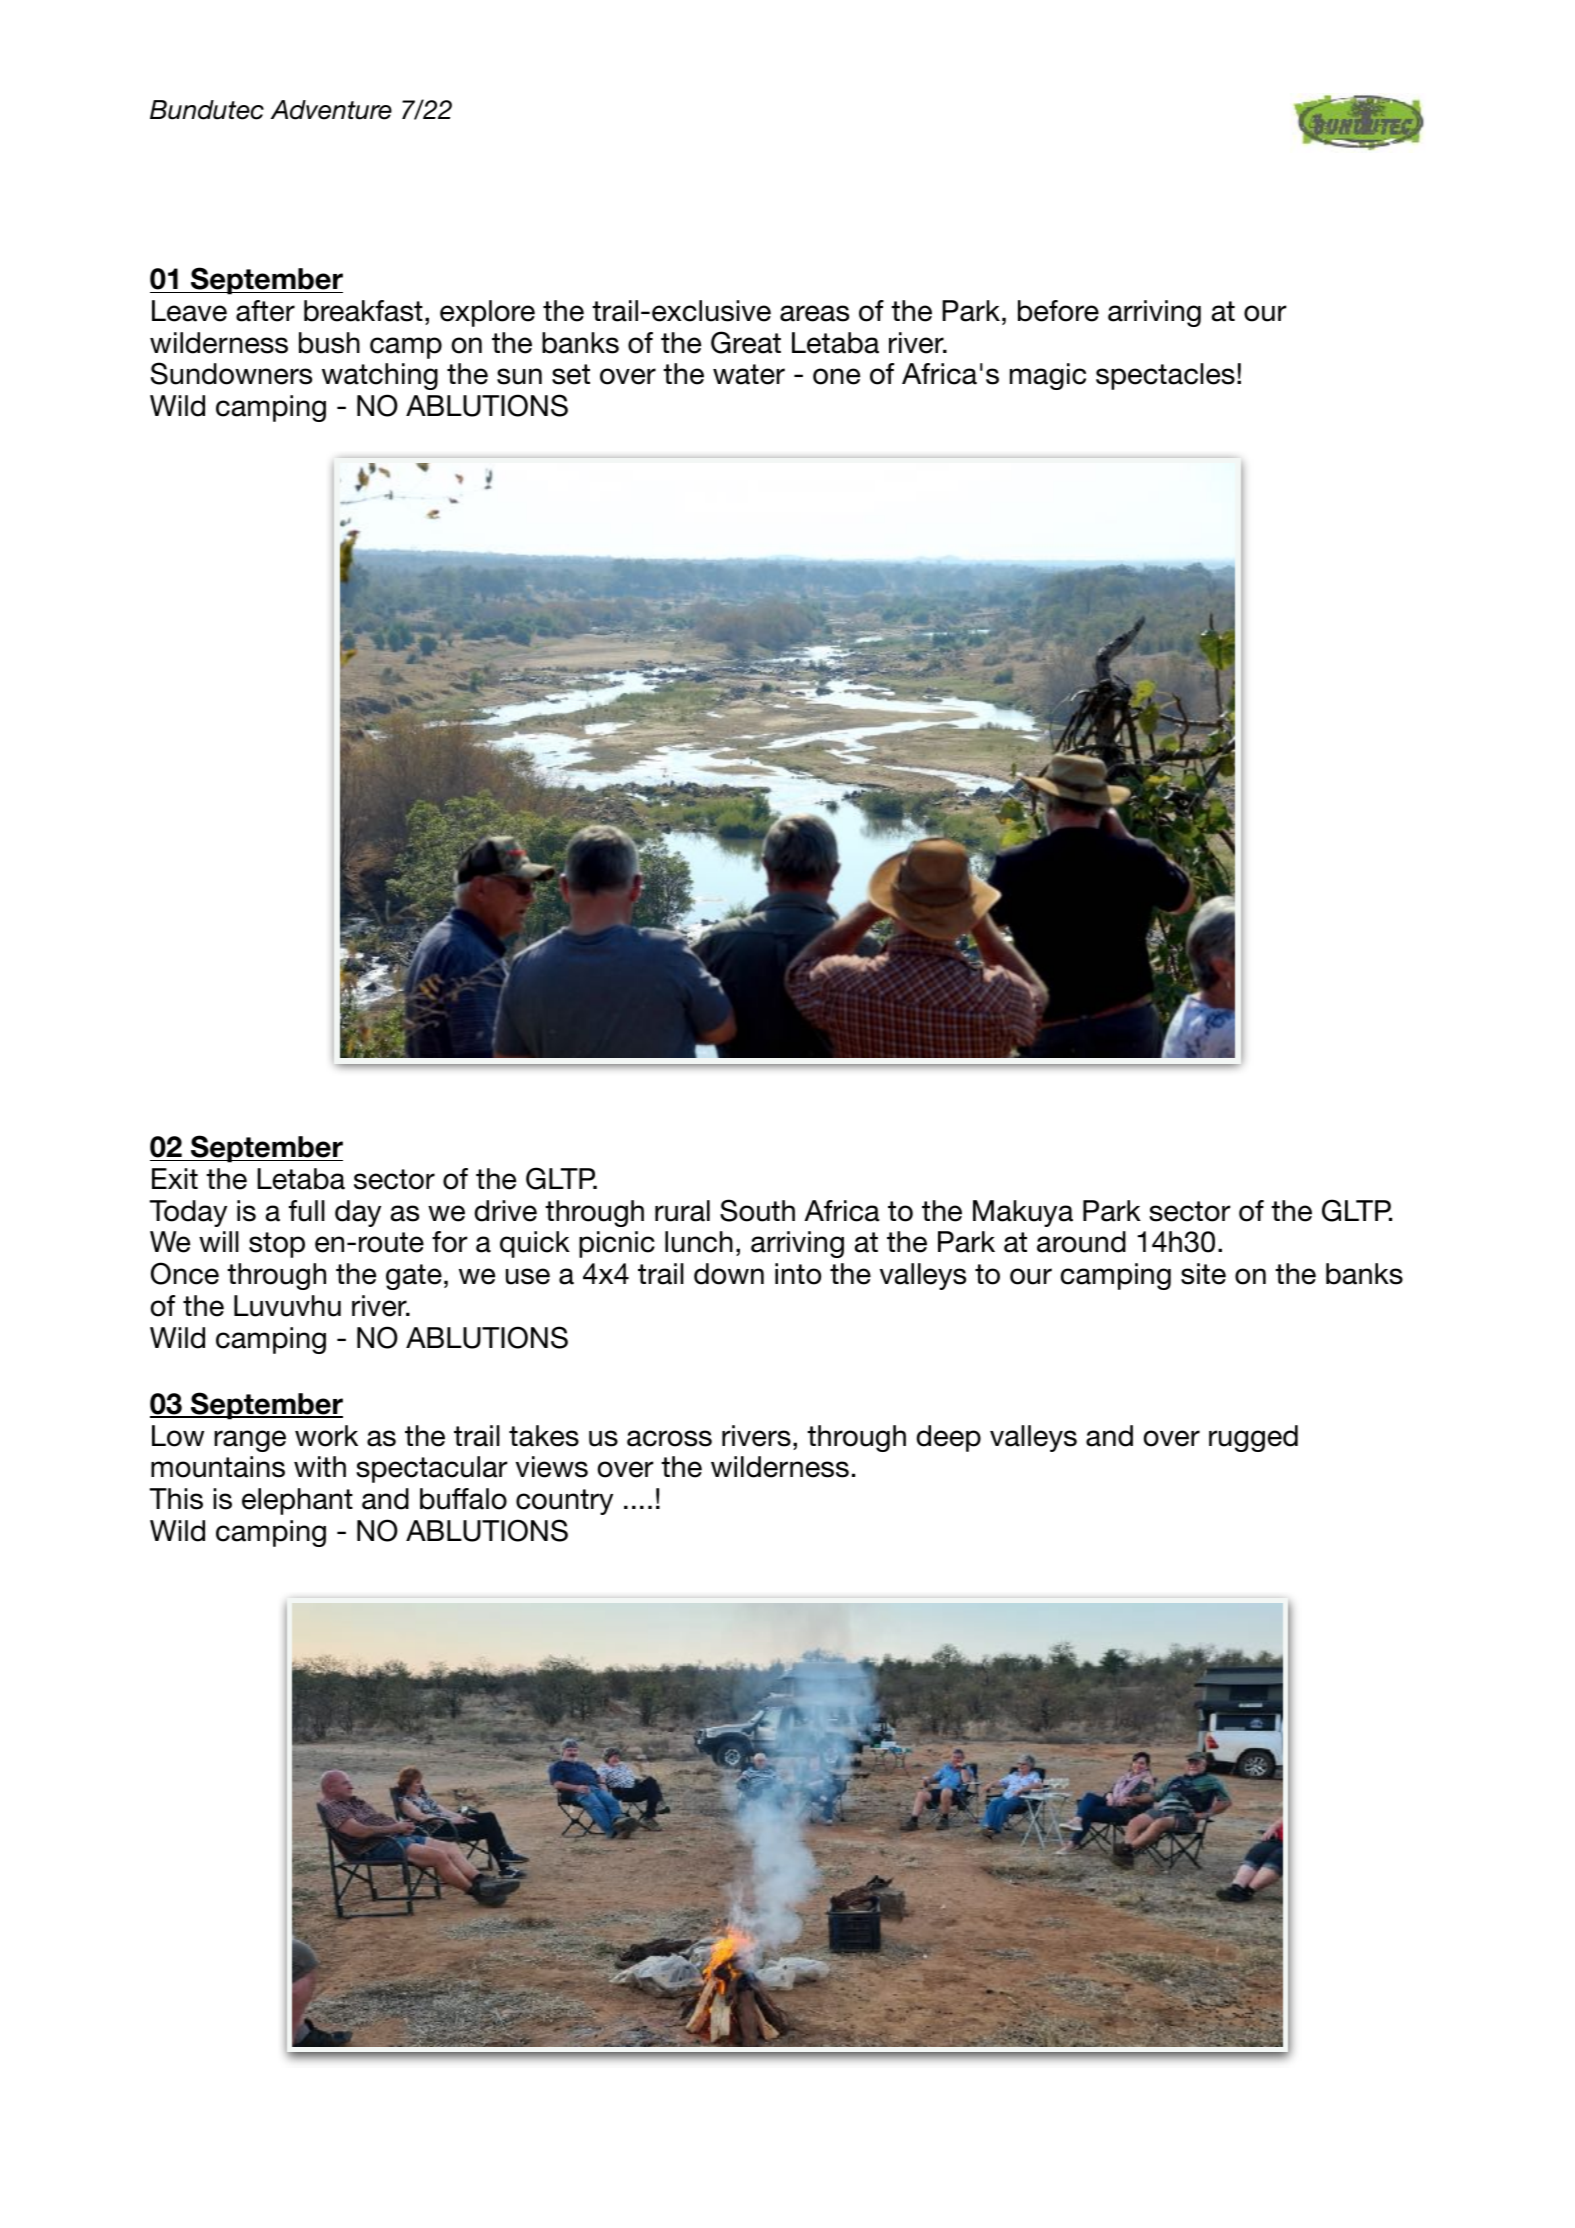 The image size is (1575, 2228). Describe the element at coordinates (331, 110) in the image. I see `Adventure` at that location.
